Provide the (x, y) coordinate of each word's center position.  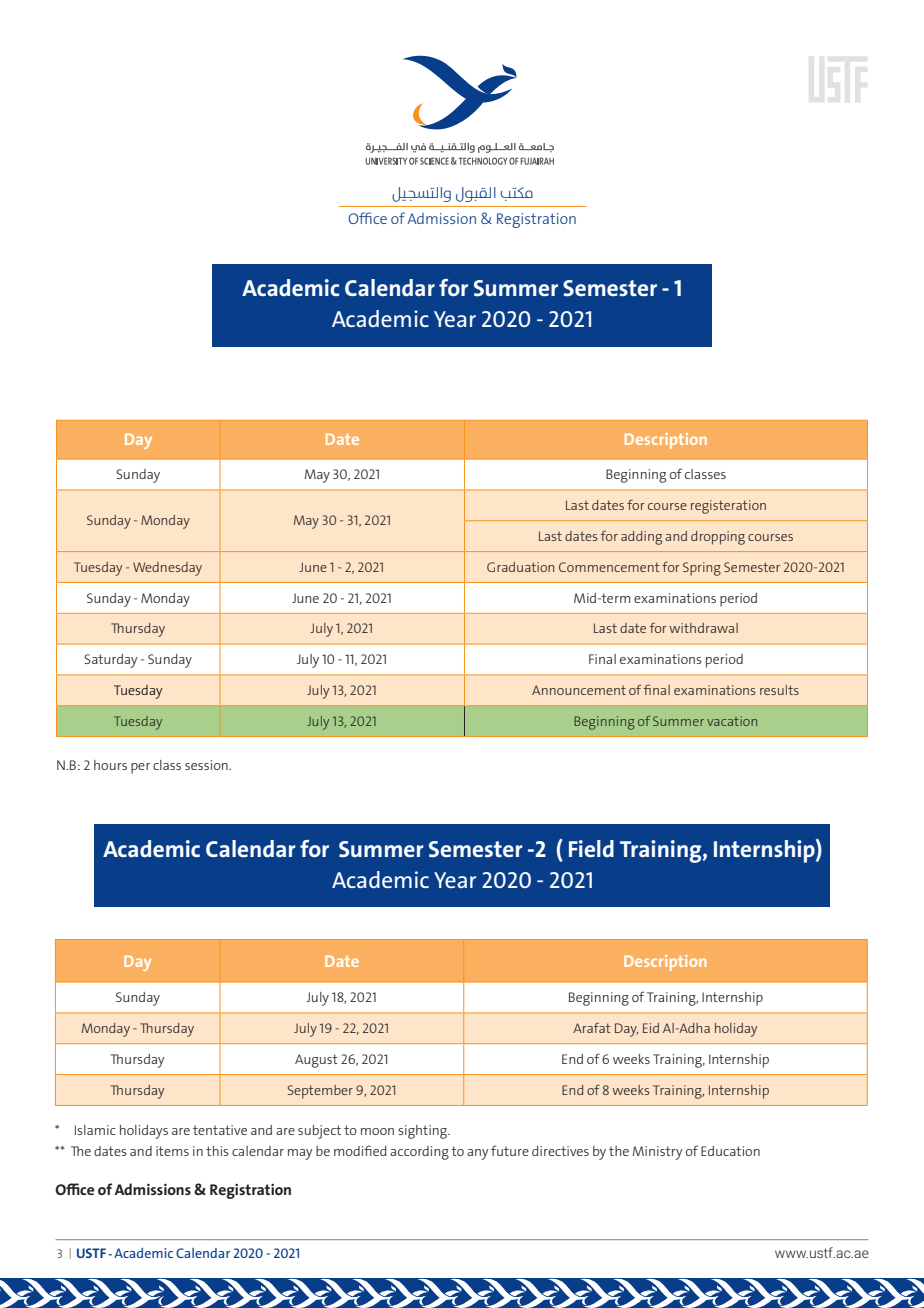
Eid (651, 1028)
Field (591, 848)
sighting (423, 1132)
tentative (220, 1130)
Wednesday (167, 569)
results (779, 690)
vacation (732, 721)
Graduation (520, 567)
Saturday (111, 661)
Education (730, 1151)
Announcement (579, 690)
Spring (702, 569)
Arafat (592, 1027)
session (207, 765)
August (316, 1061)
